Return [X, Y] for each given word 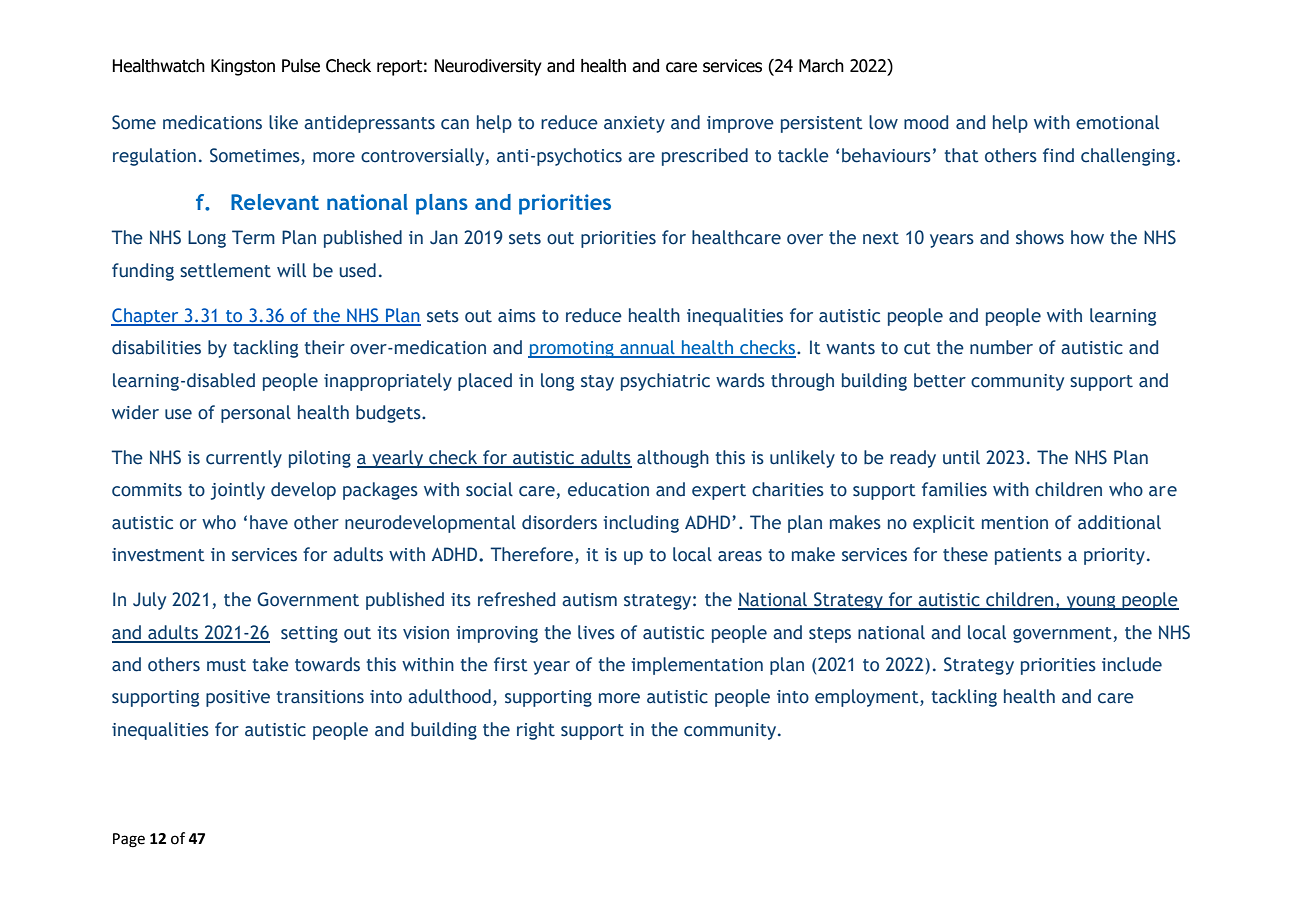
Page [129, 840]
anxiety [634, 124]
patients [1028, 556]
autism [589, 600]
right [536, 731]
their [324, 347]
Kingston [243, 67]
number [1001, 347]
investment [158, 555]
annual [647, 348]
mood [926, 122]
